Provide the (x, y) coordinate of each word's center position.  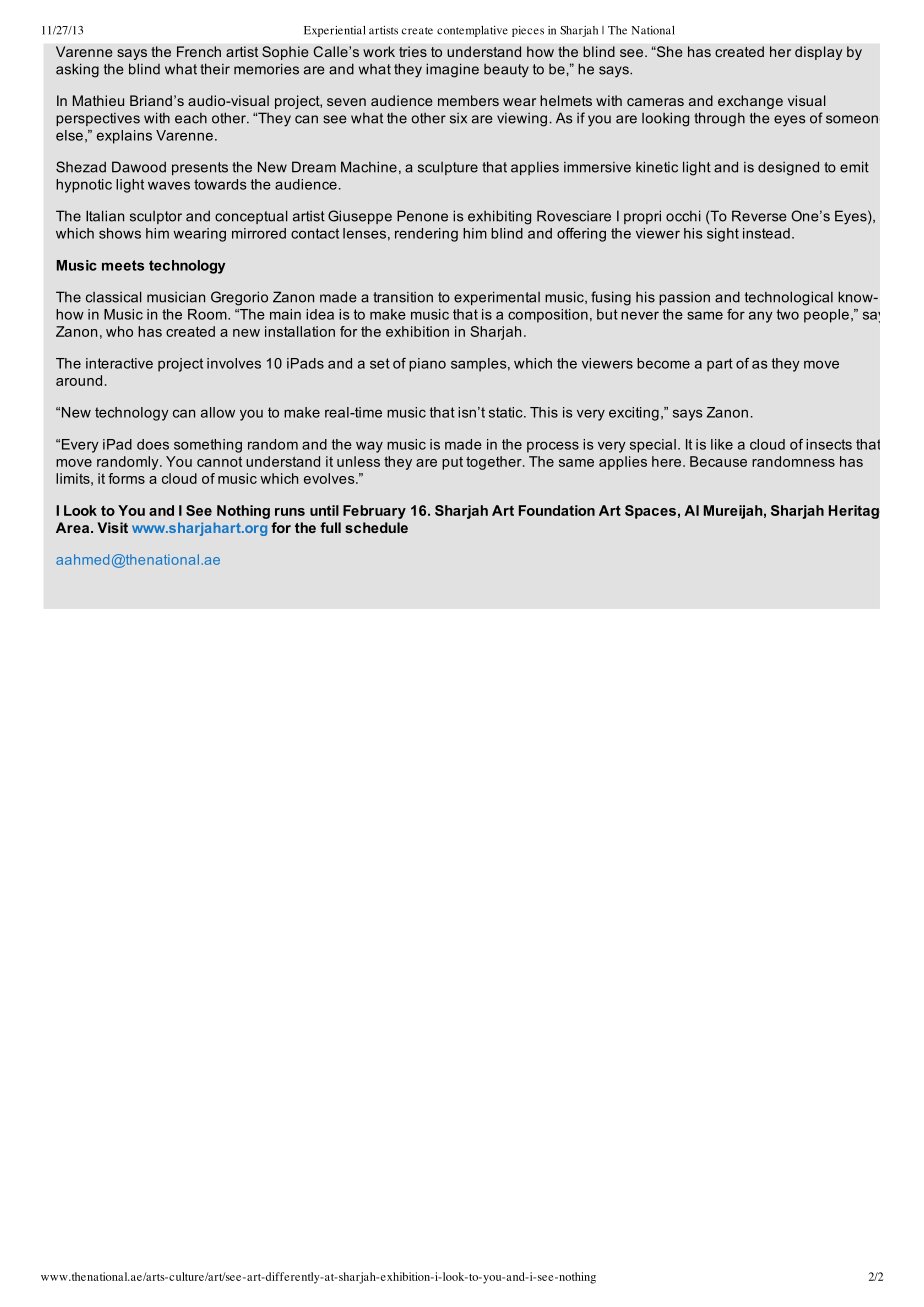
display (819, 53)
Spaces (650, 512)
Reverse (759, 216)
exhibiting (499, 217)
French (199, 51)
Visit (112, 527)
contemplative (472, 31)
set (380, 363)
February (374, 512)
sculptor (156, 217)
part (720, 365)
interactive (119, 363)
